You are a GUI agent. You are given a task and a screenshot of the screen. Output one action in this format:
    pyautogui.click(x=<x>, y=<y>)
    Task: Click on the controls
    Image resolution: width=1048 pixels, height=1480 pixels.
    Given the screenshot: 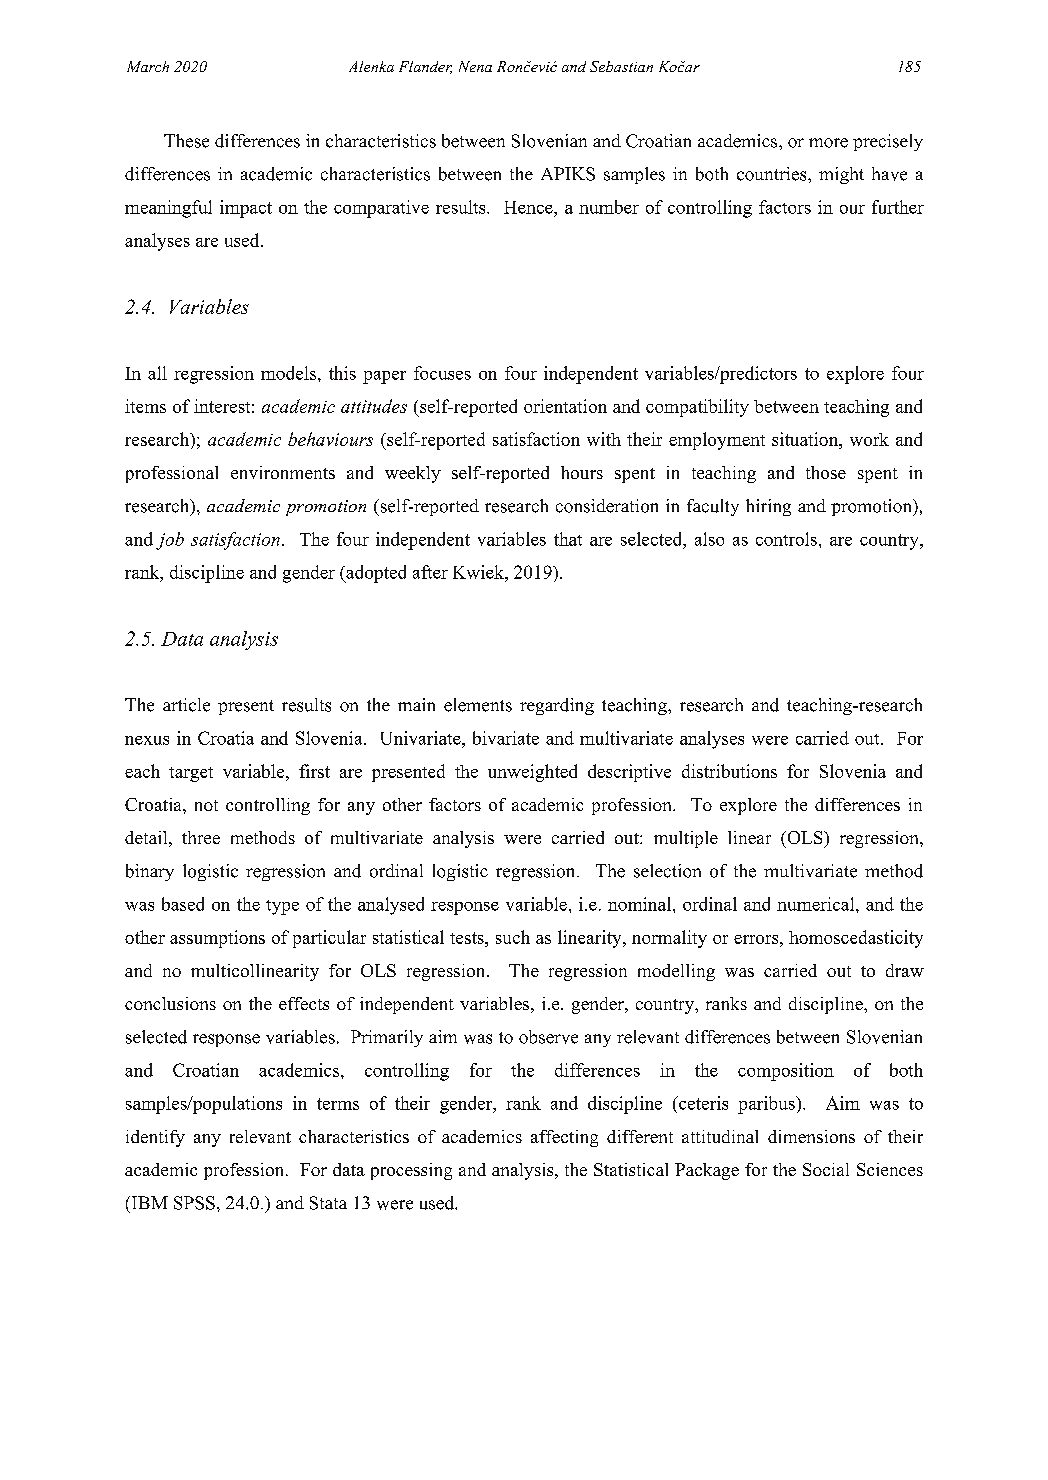 What is the action you would take?
    pyautogui.click(x=786, y=539)
